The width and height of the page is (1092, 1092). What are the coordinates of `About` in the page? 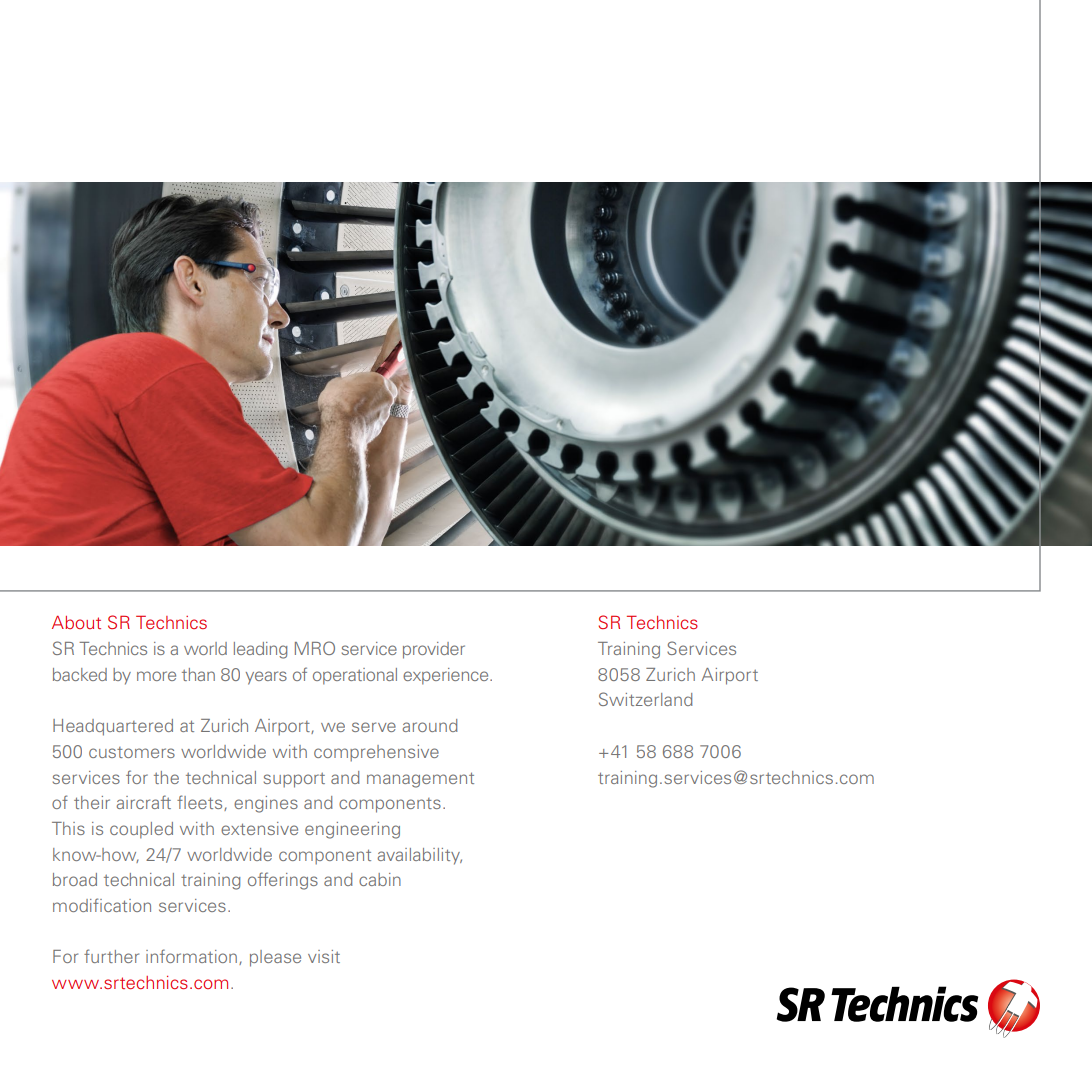 It's located at (76, 622).
